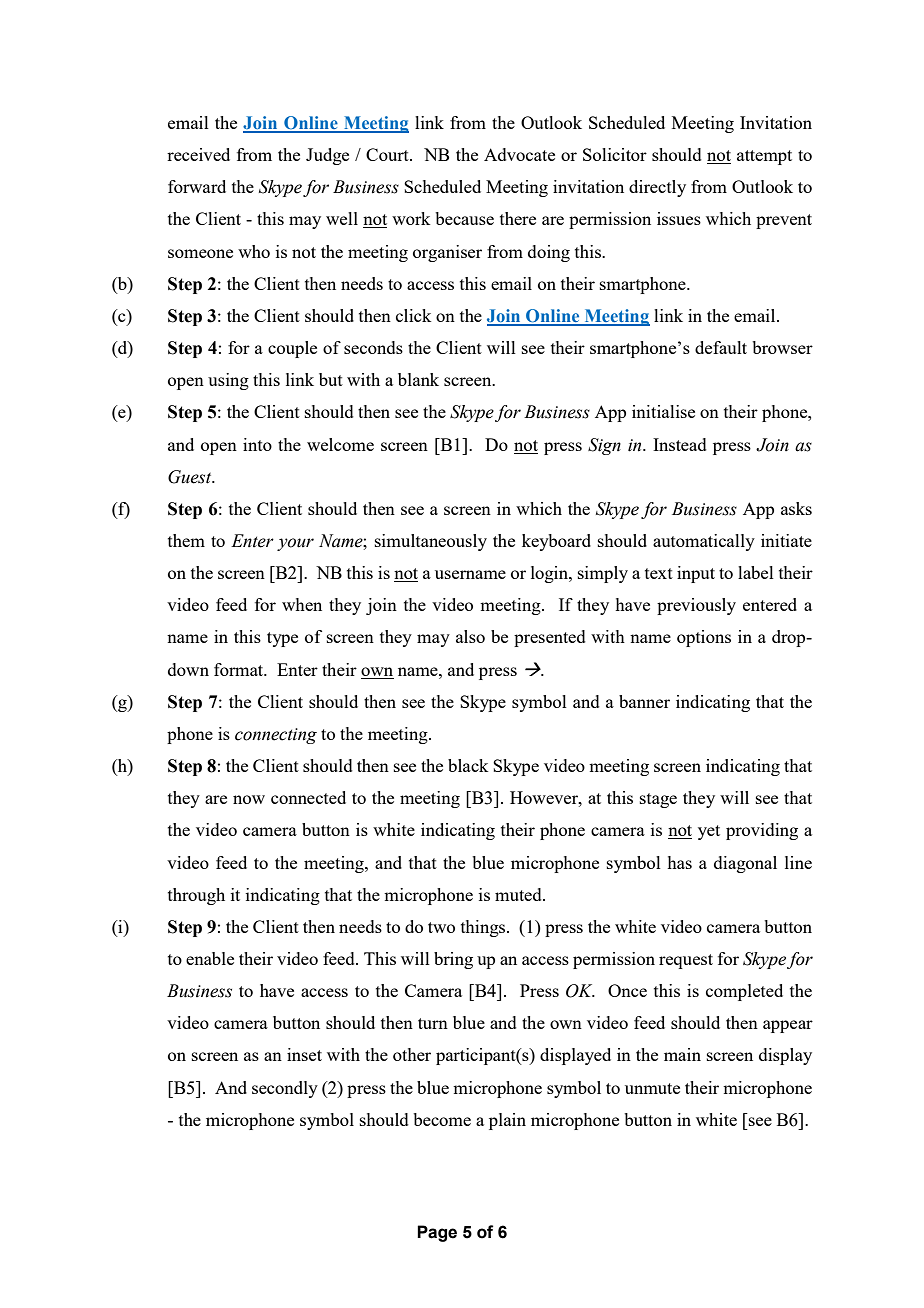 The height and width of the page is (1308, 924). Describe the element at coordinates (285, 1089) in the page. I see `secondly` at that location.
